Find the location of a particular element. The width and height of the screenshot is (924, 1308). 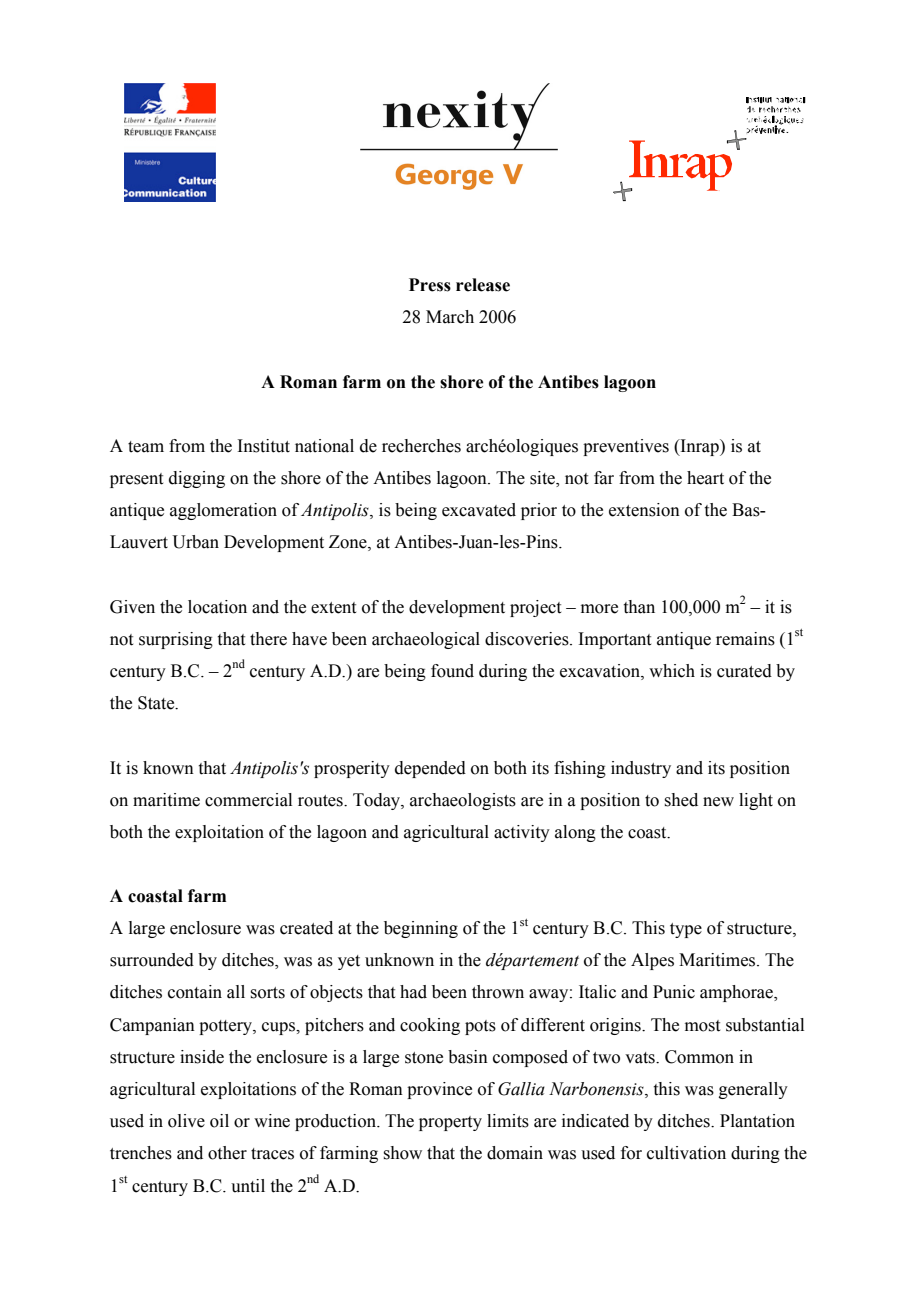

surrounded is located at coordinates (152, 960).
